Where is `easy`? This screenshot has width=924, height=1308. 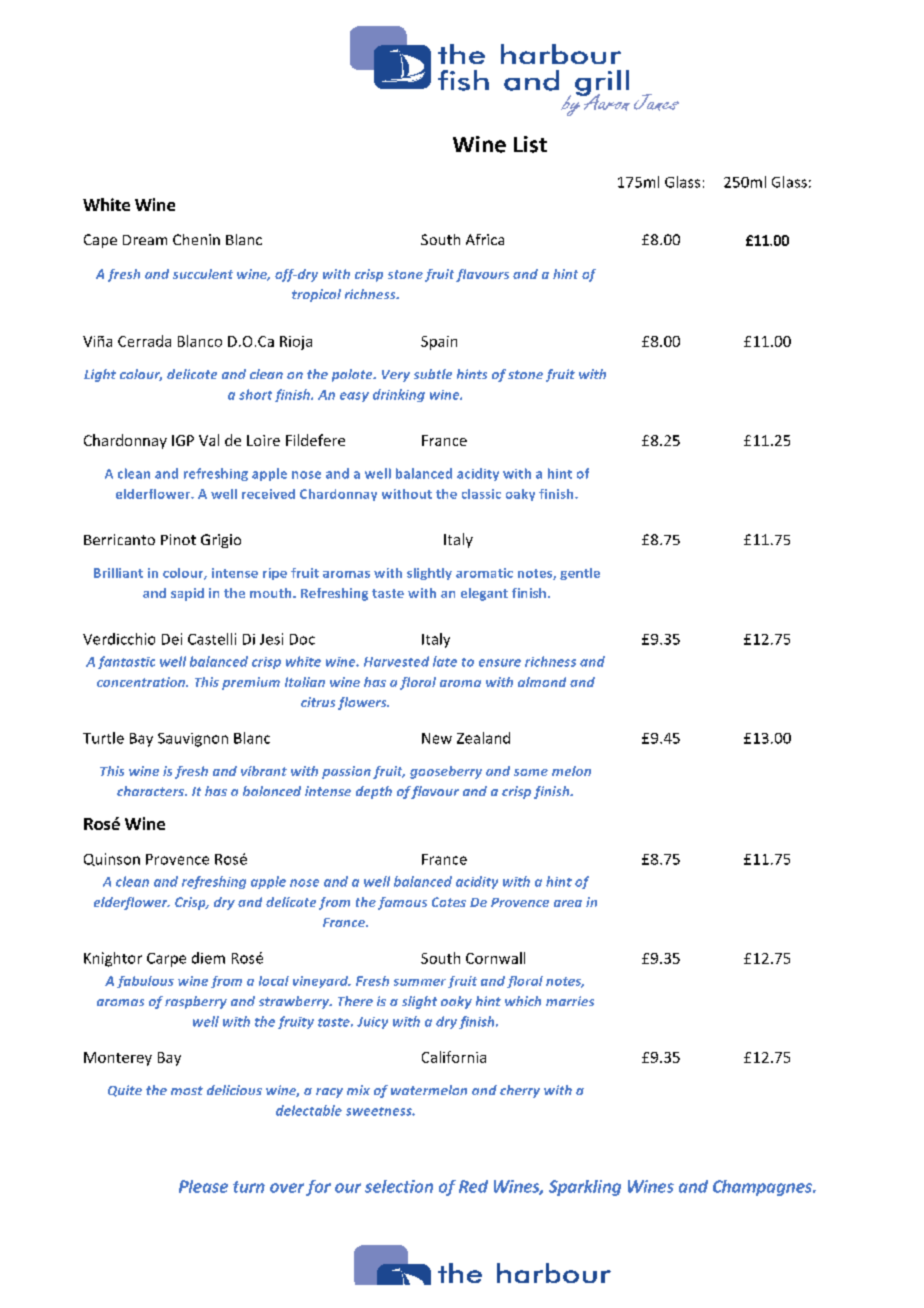 easy is located at coordinates (354, 397).
